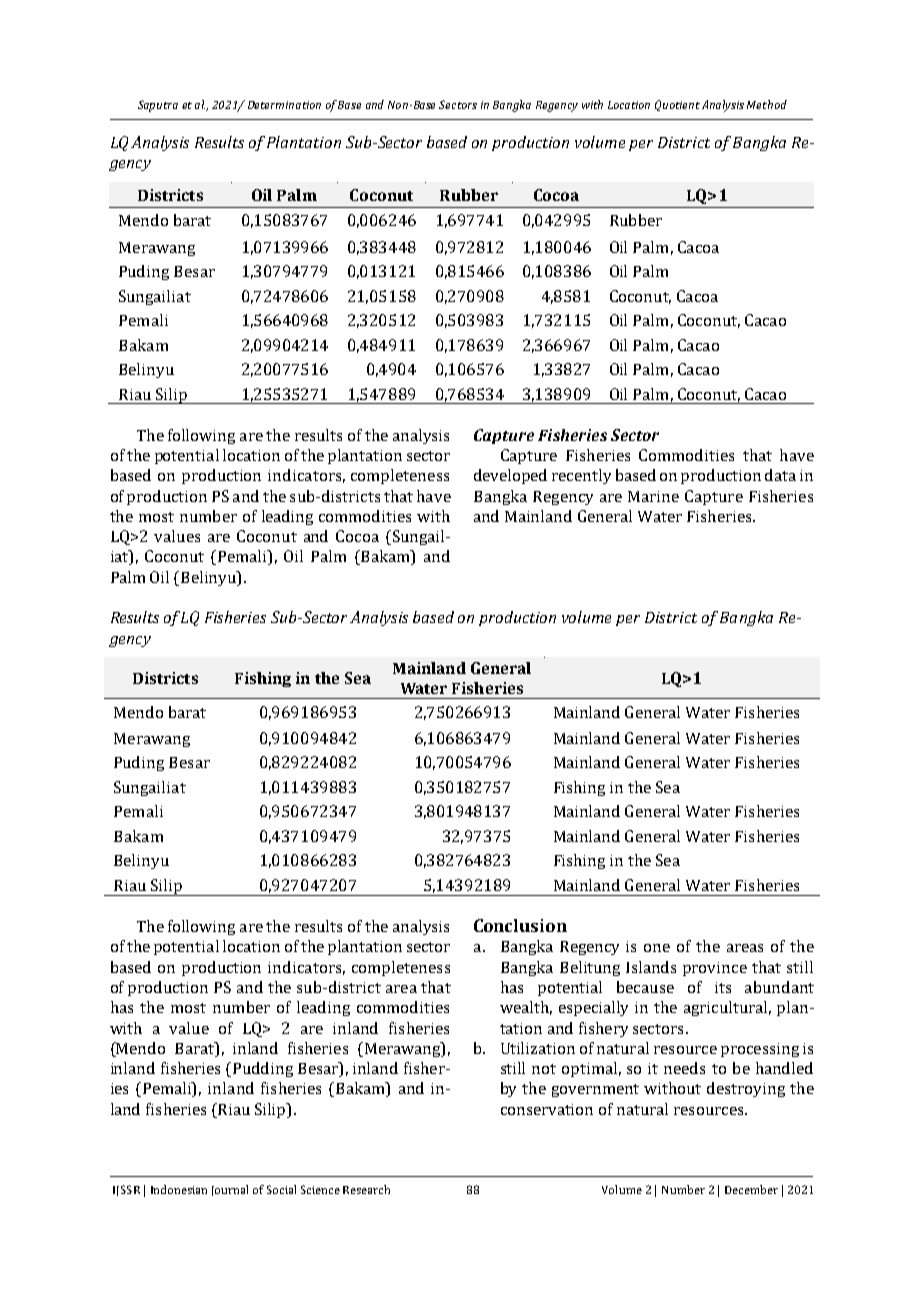 The width and height of the screenshot is (924, 1308). Describe the element at coordinates (593, 1008) in the screenshot. I see `especially` at that location.
